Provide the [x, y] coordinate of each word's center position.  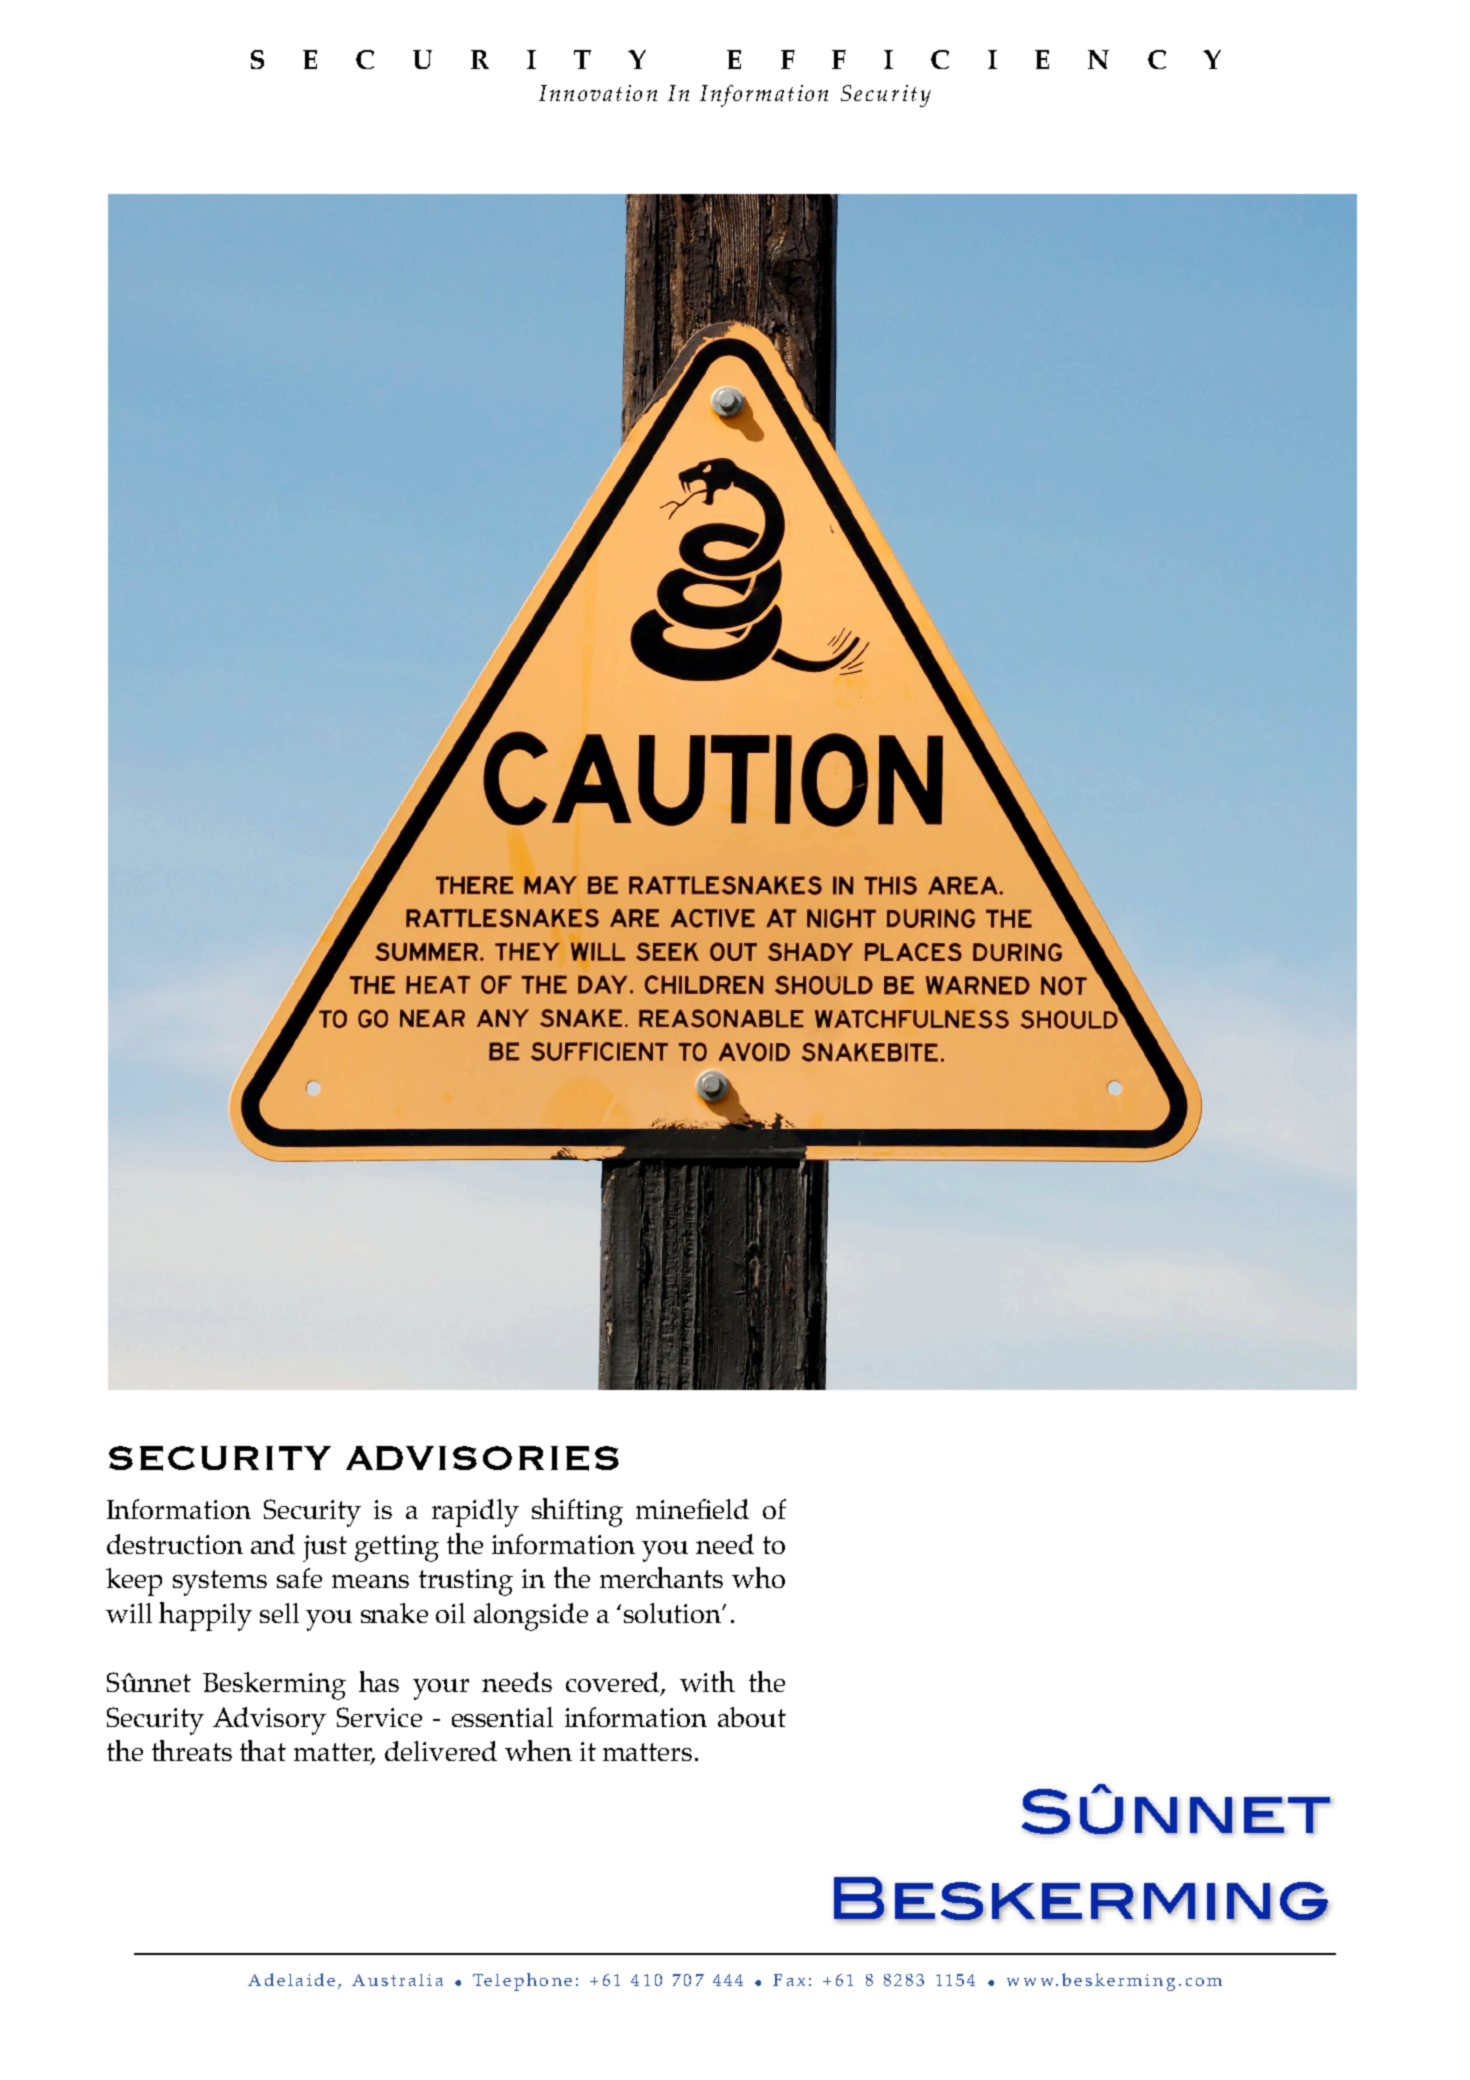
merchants [661, 1577]
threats [192, 1750]
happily [205, 1616]
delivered [441, 1751]
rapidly [475, 1513]
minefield [692, 1509]
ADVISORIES [482, 1458]
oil [450, 1613]
